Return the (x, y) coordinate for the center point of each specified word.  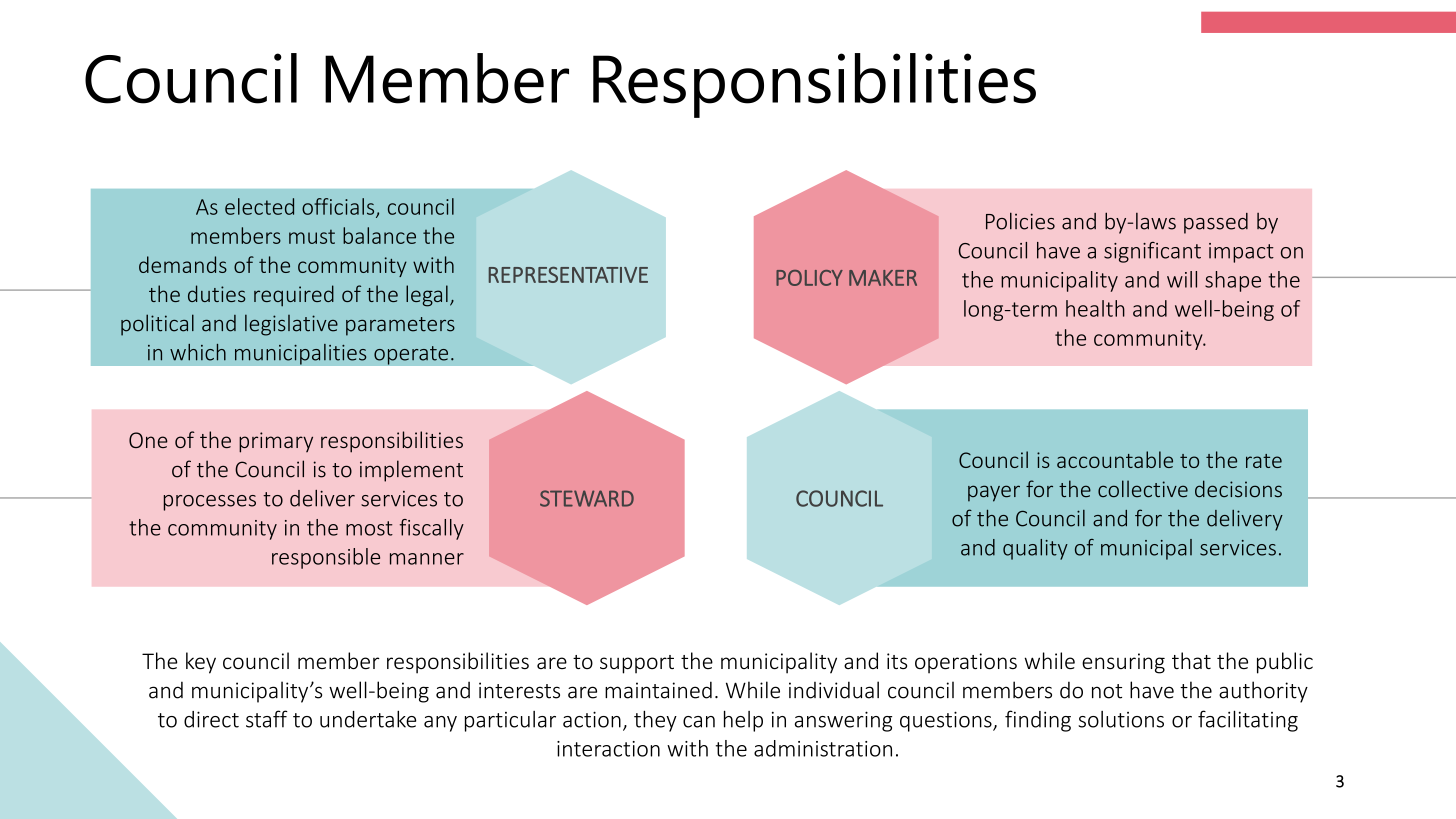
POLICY (809, 278)
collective (1143, 488)
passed (1216, 223)
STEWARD (587, 498)
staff (267, 719)
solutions (1121, 719)
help (743, 721)
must (312, 237)
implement (411, 471)
